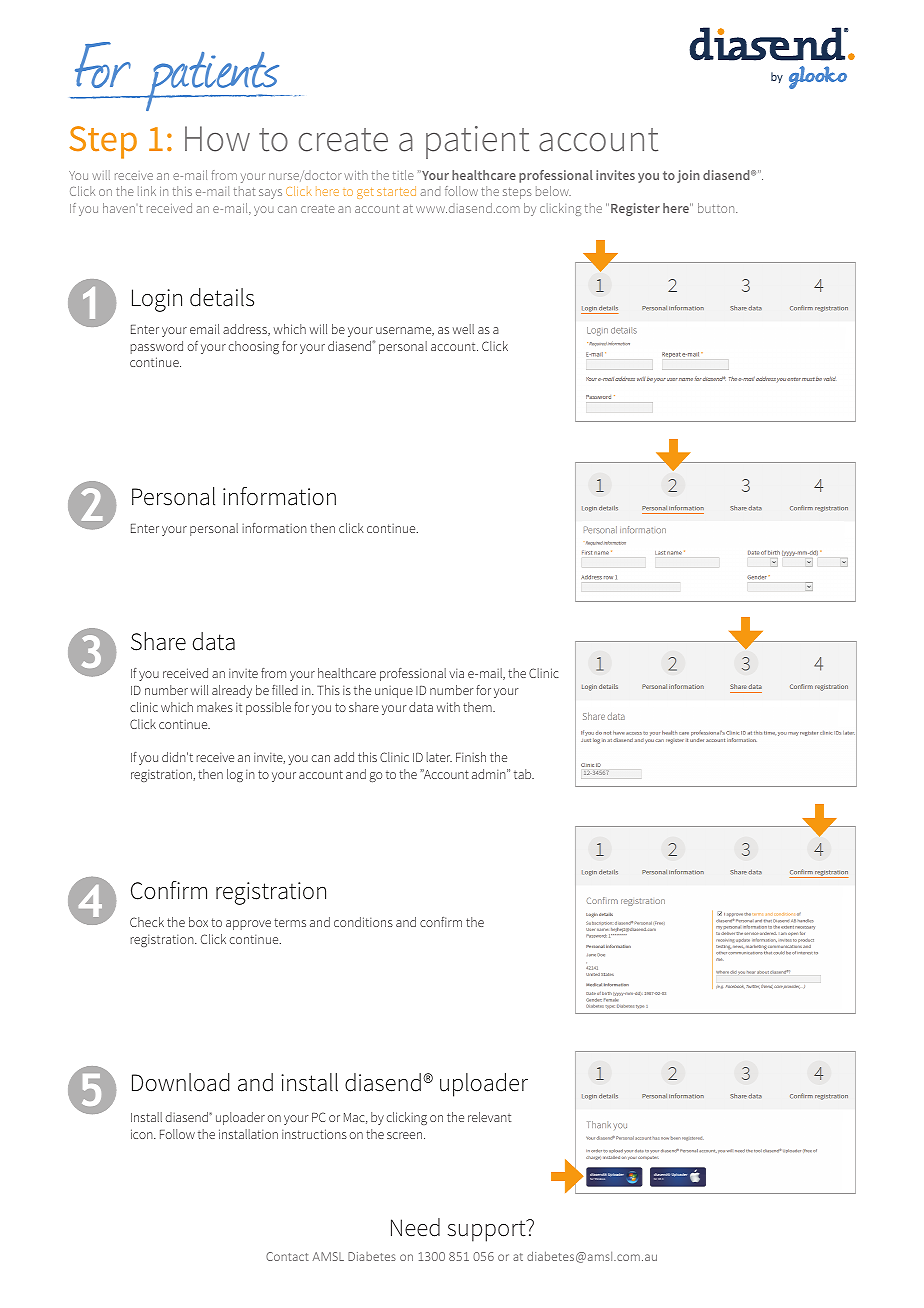 The width and height of the screenshot is (924, 1308). What do you see at coordinates (287, 1256) in the screenshot?
I see `Contact` at bounding box center [287, 1256].
